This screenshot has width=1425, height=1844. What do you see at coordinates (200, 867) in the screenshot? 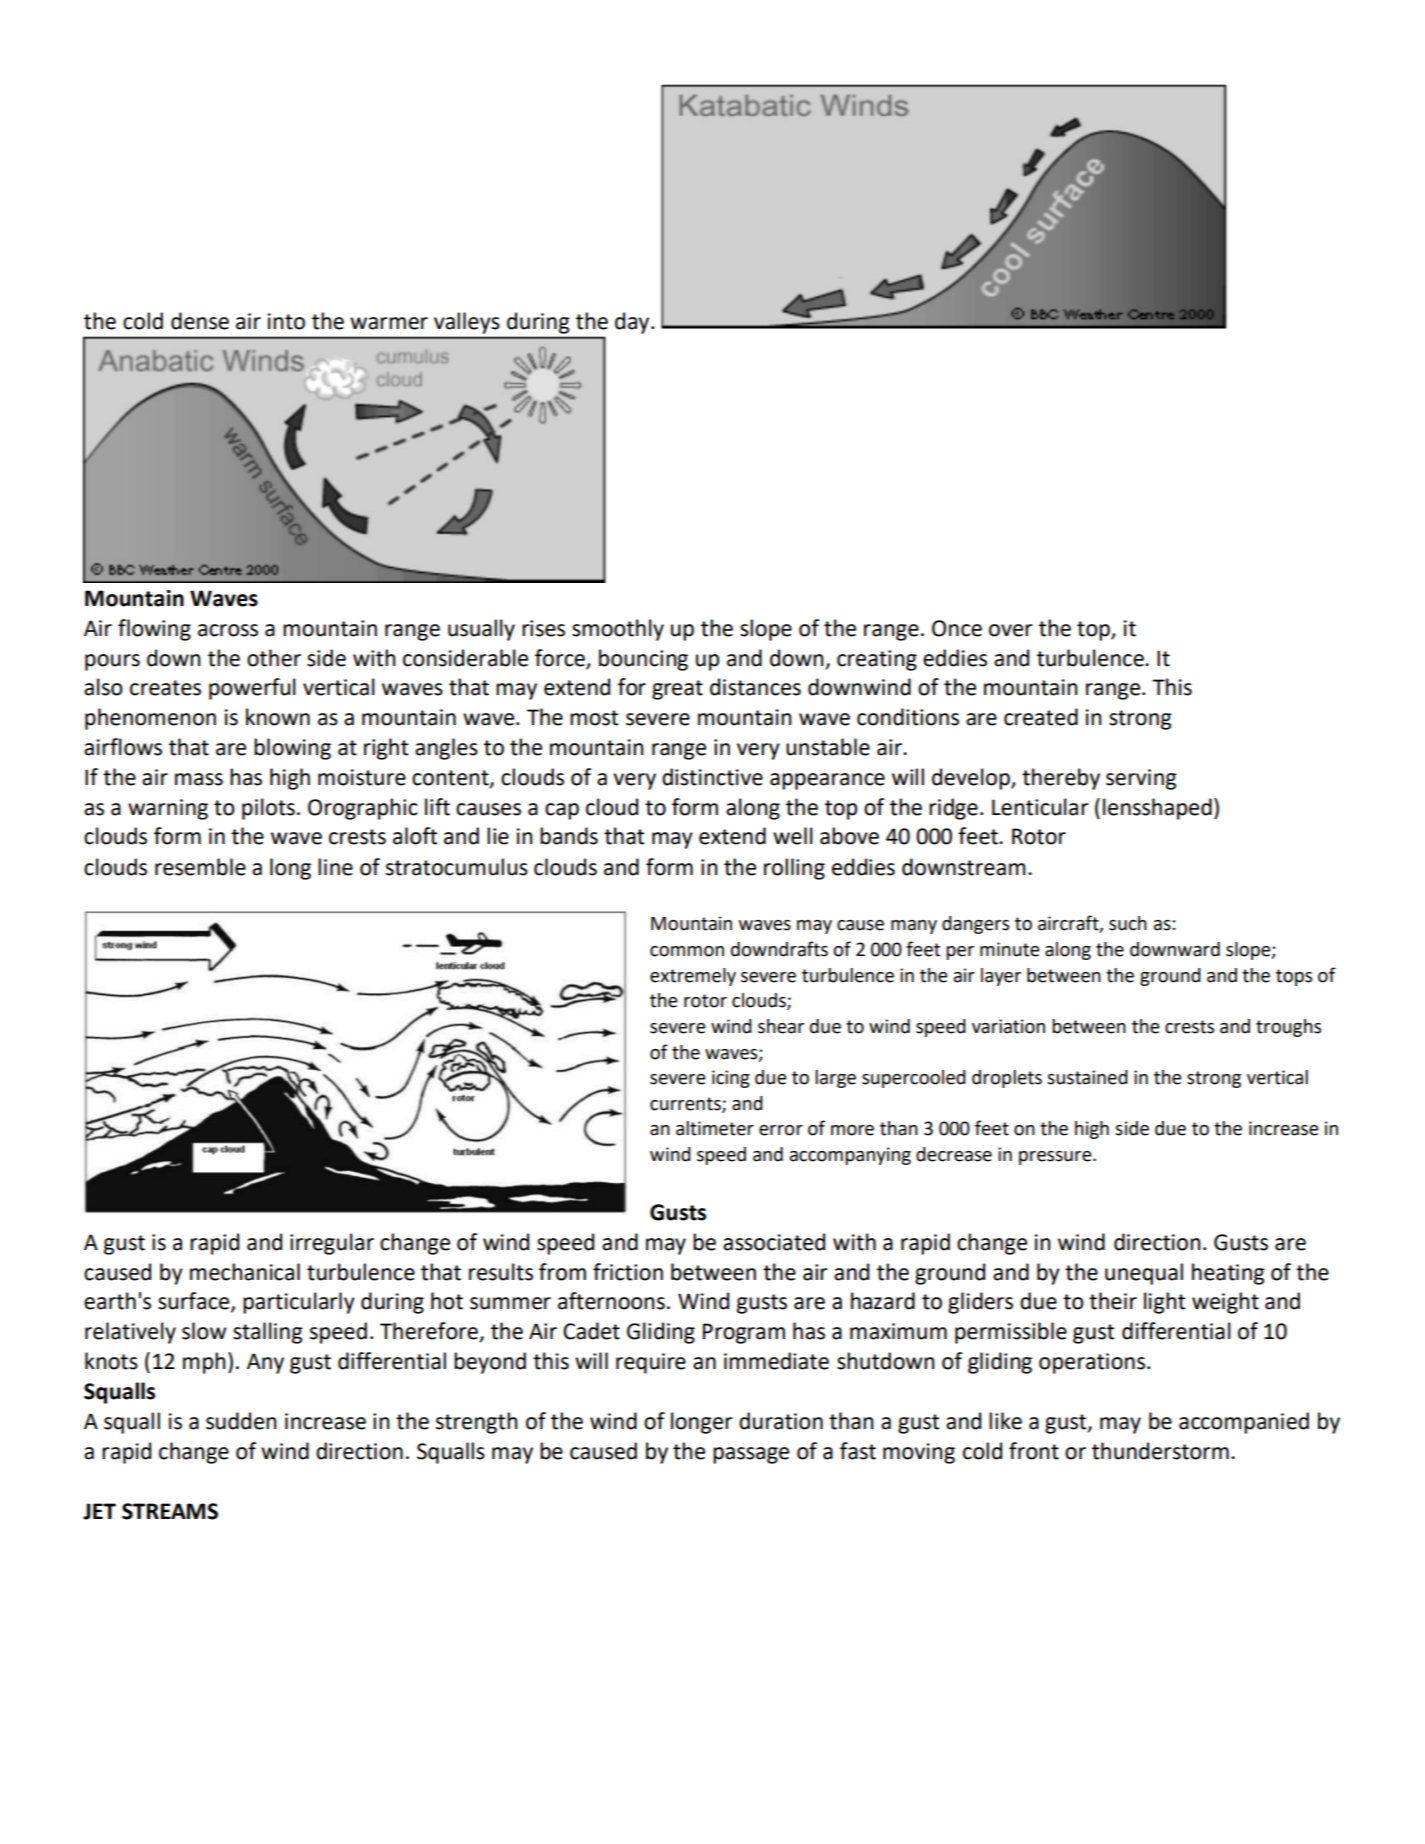
I see `resemble` at bounding box center [200, 867].
